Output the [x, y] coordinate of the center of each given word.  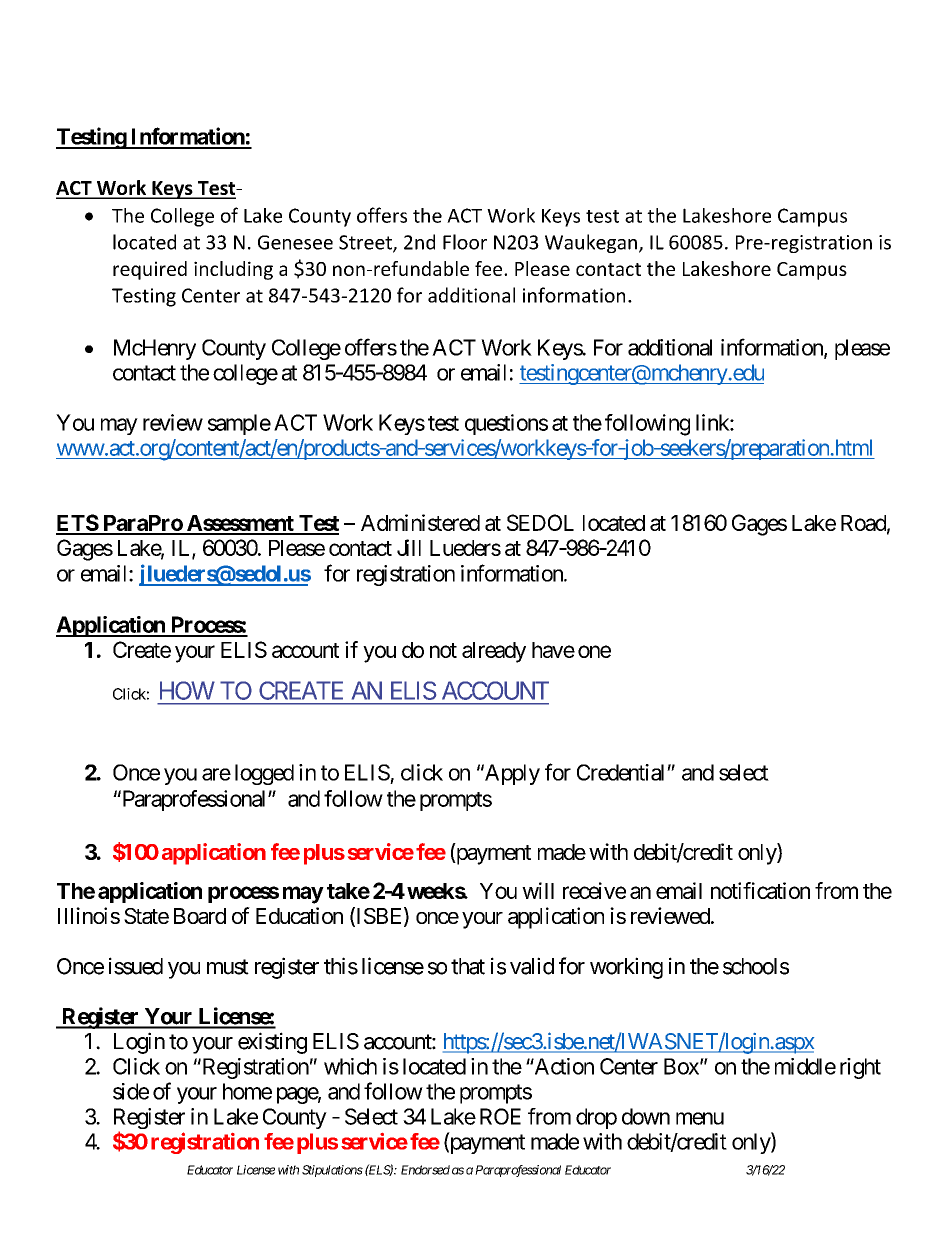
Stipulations [332, 1171]
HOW [187, 690]
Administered [420, 522]
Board [200, 916]
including [233, 270]
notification [760, 890]
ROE [500, 1116]
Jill [409, 547]
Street [366, 243]
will [538, 890]
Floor [465, 242]
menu [700, 1118]
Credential [622, 772]
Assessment [240, 524]
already [494, 652]
